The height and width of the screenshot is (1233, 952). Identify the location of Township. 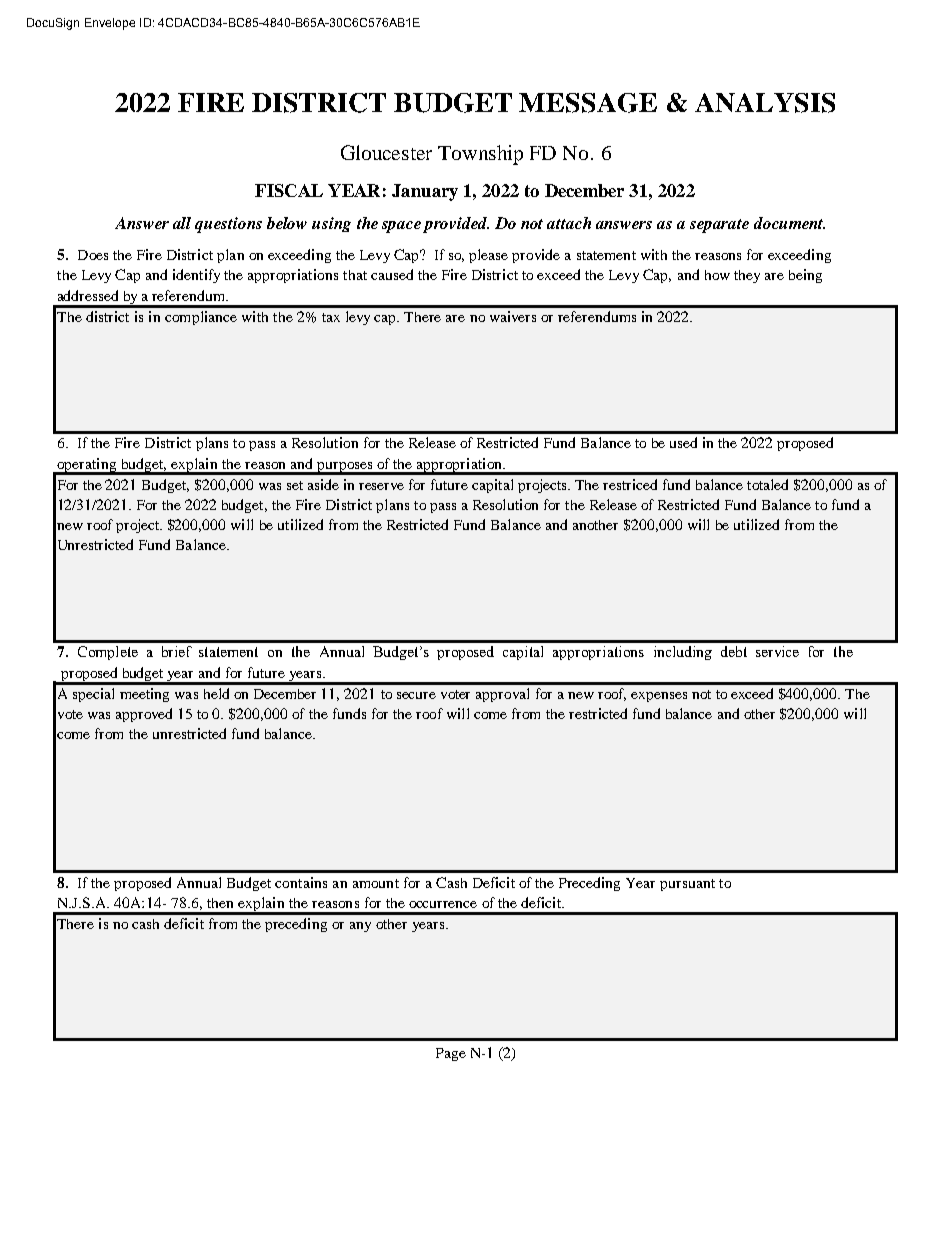
(480, 155).
